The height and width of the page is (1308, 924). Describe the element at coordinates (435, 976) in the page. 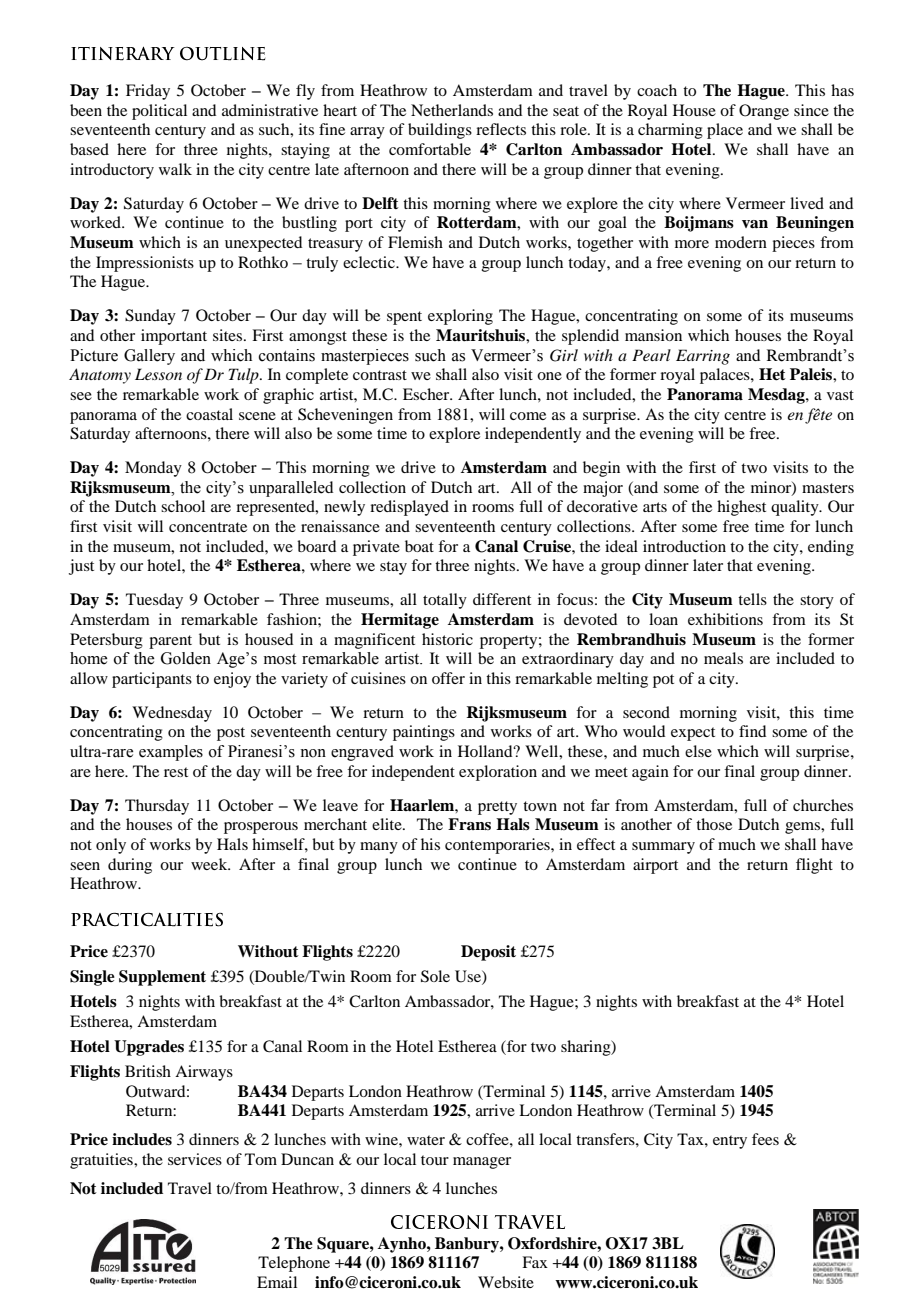

I see `Sole` at that location.
